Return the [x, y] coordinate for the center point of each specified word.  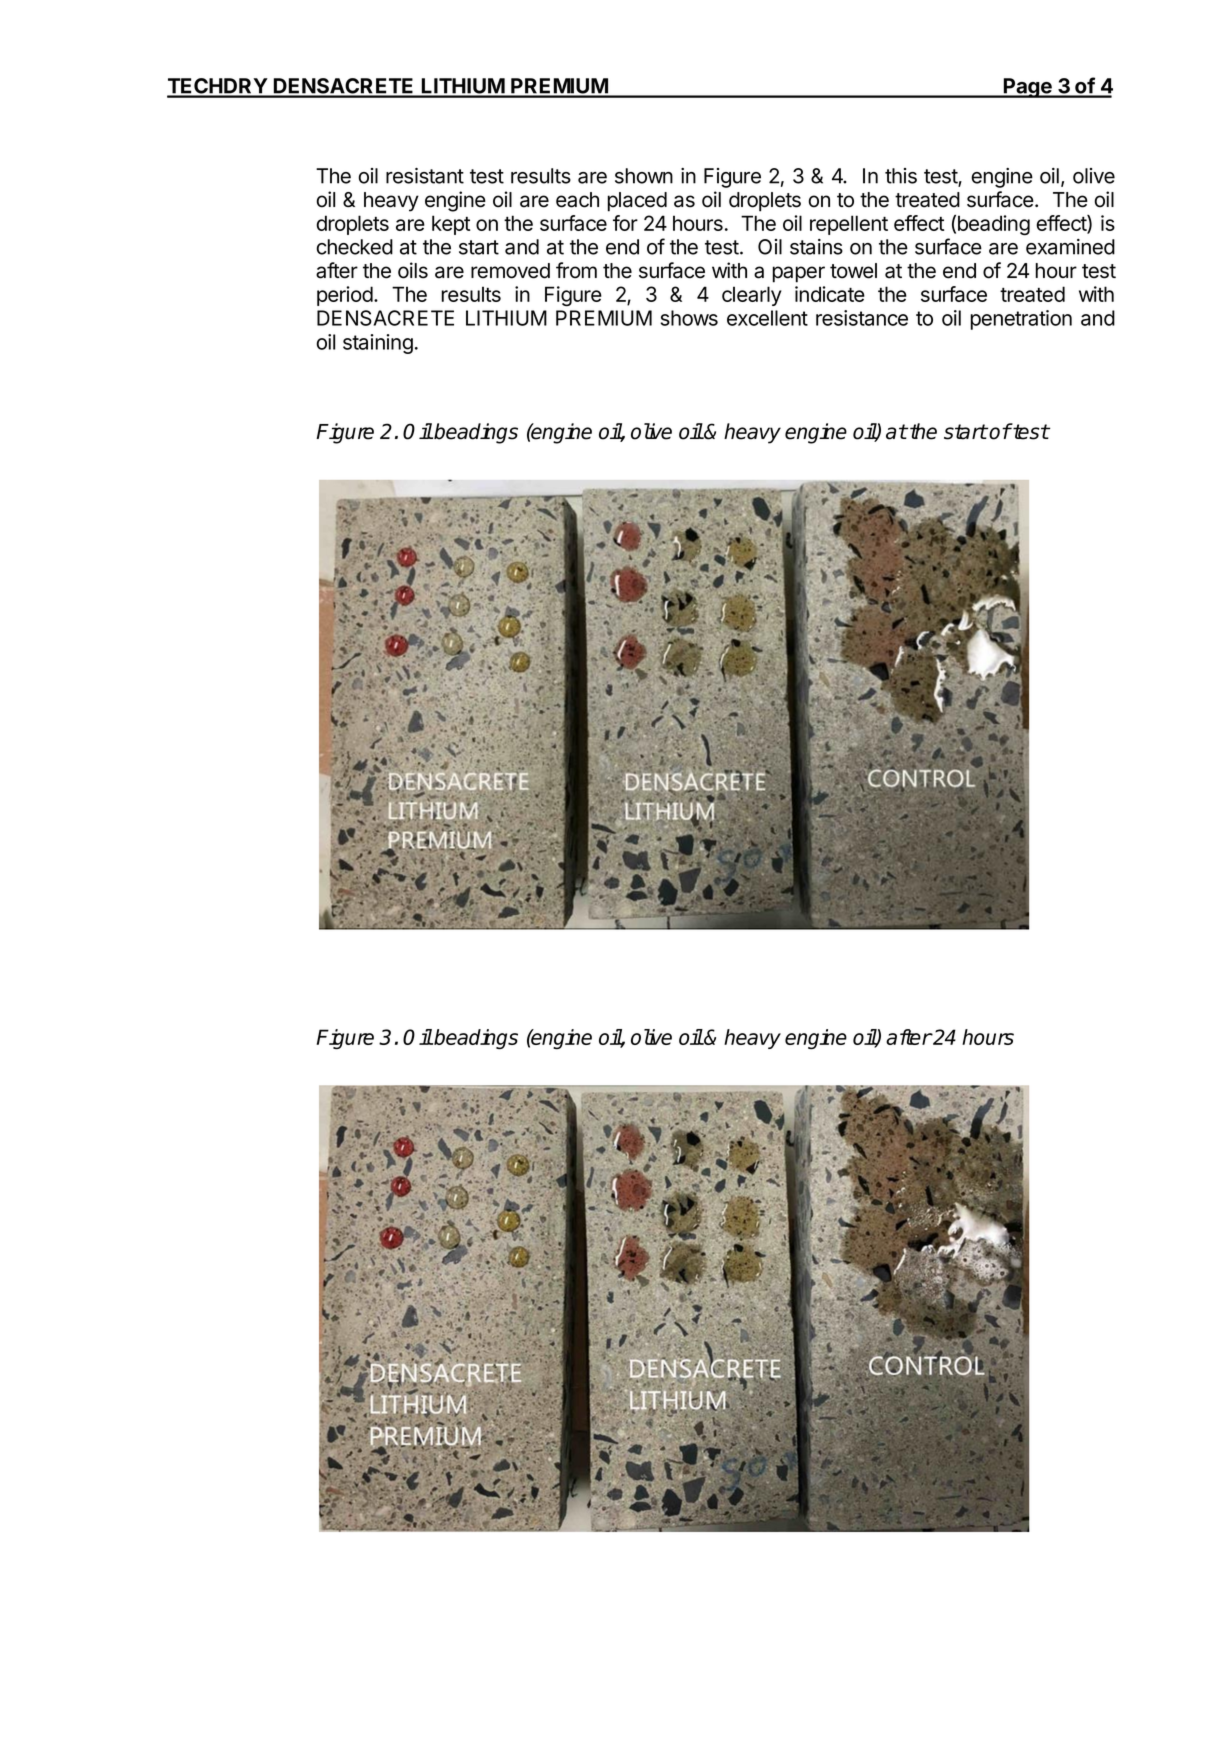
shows [689, 318]
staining [378, 344]
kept [451, 225]
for [625, 223]
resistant [425, 176]
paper [798, 274]
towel [853, 271]
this [901, 176]
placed [637, 202]
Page [1028, 88]
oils [413, 270]
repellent [849, 225]
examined [1070, 247]
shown [644, 176]
